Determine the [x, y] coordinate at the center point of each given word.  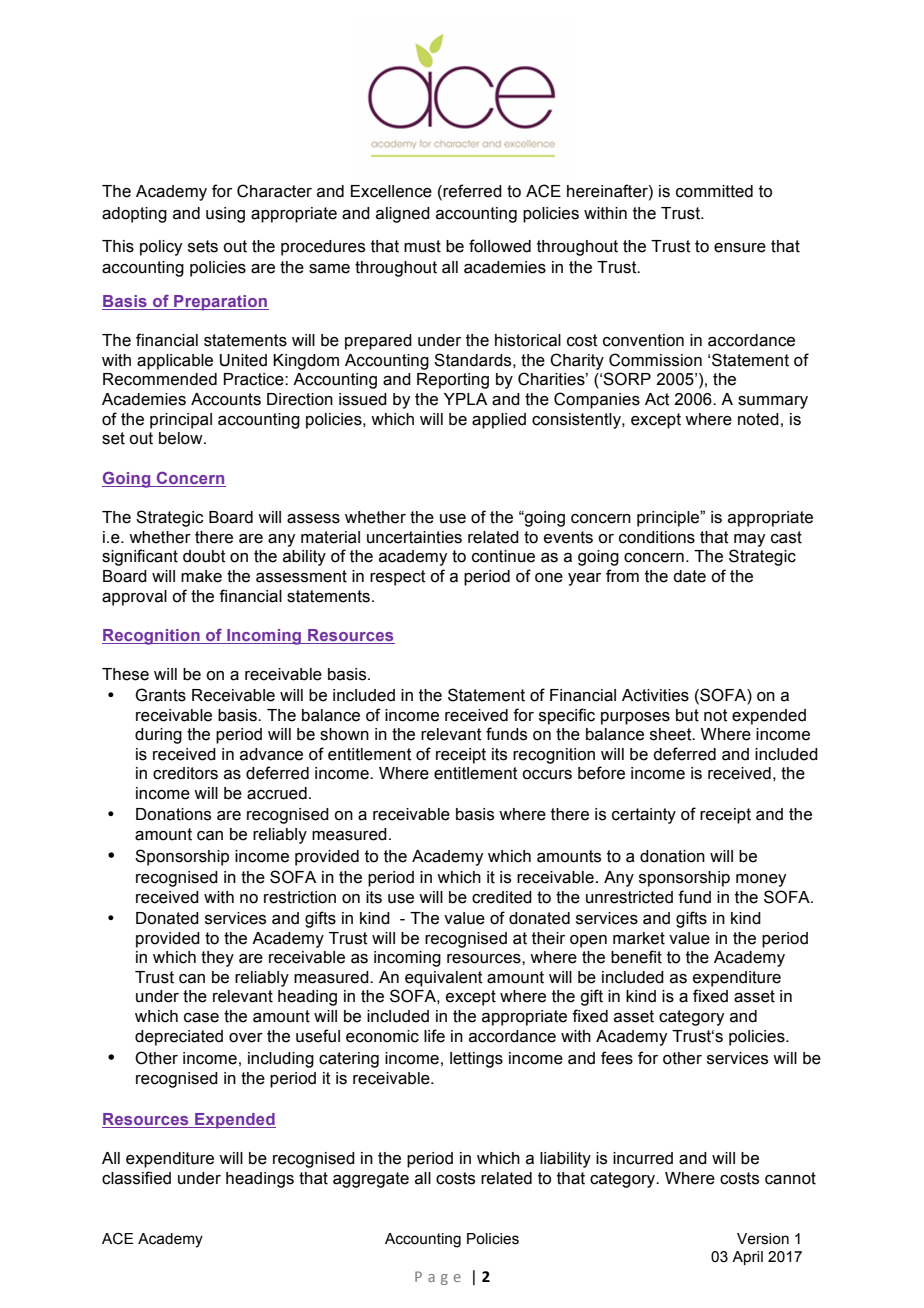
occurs [547, 775]
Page [438, 1278]
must [422, 246]
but [687, 715]
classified [136, 1178]
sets [203, 246]
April [747, 1258]
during [158, 736]
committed [714, 191]
